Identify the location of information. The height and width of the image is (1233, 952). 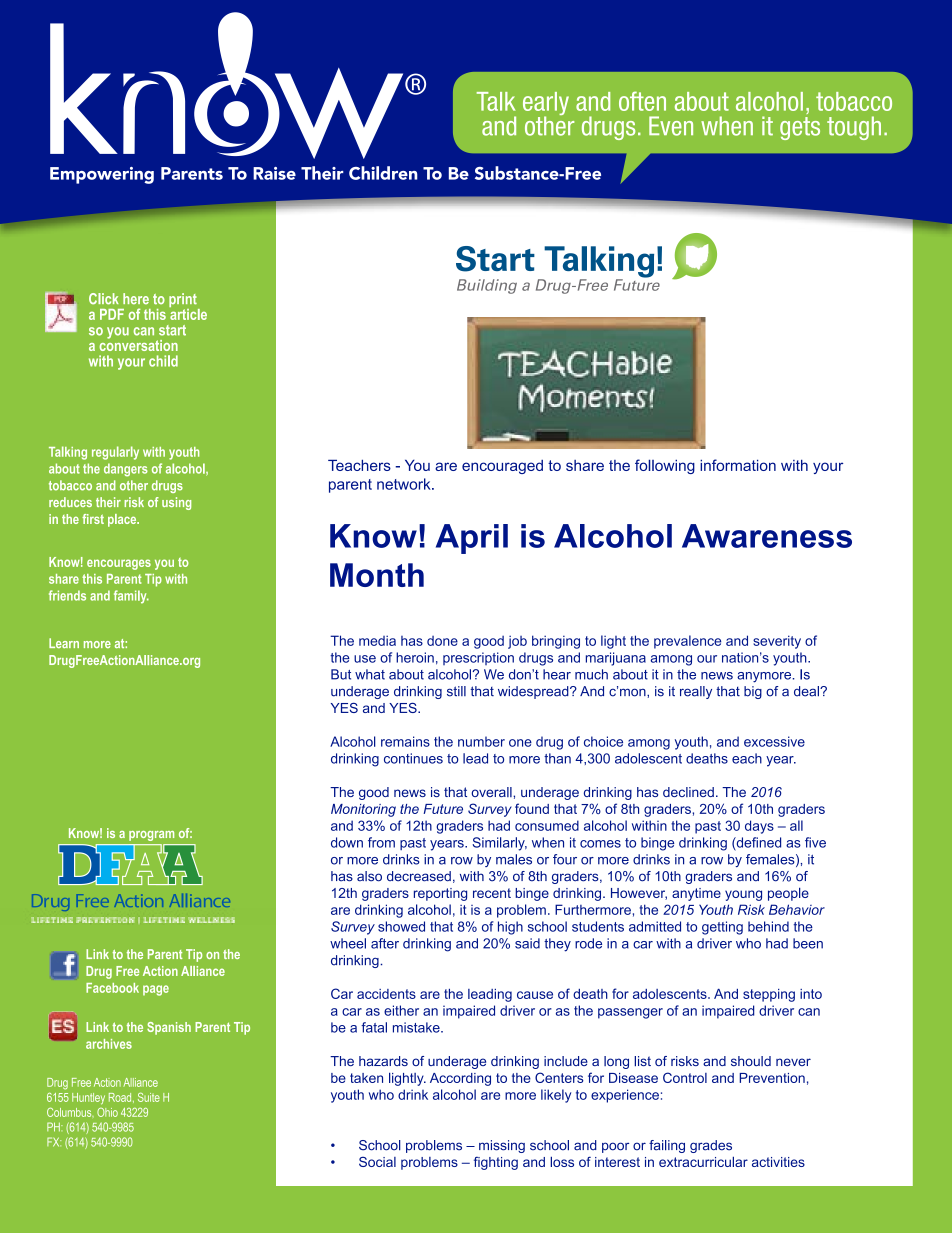
(738, 465).
